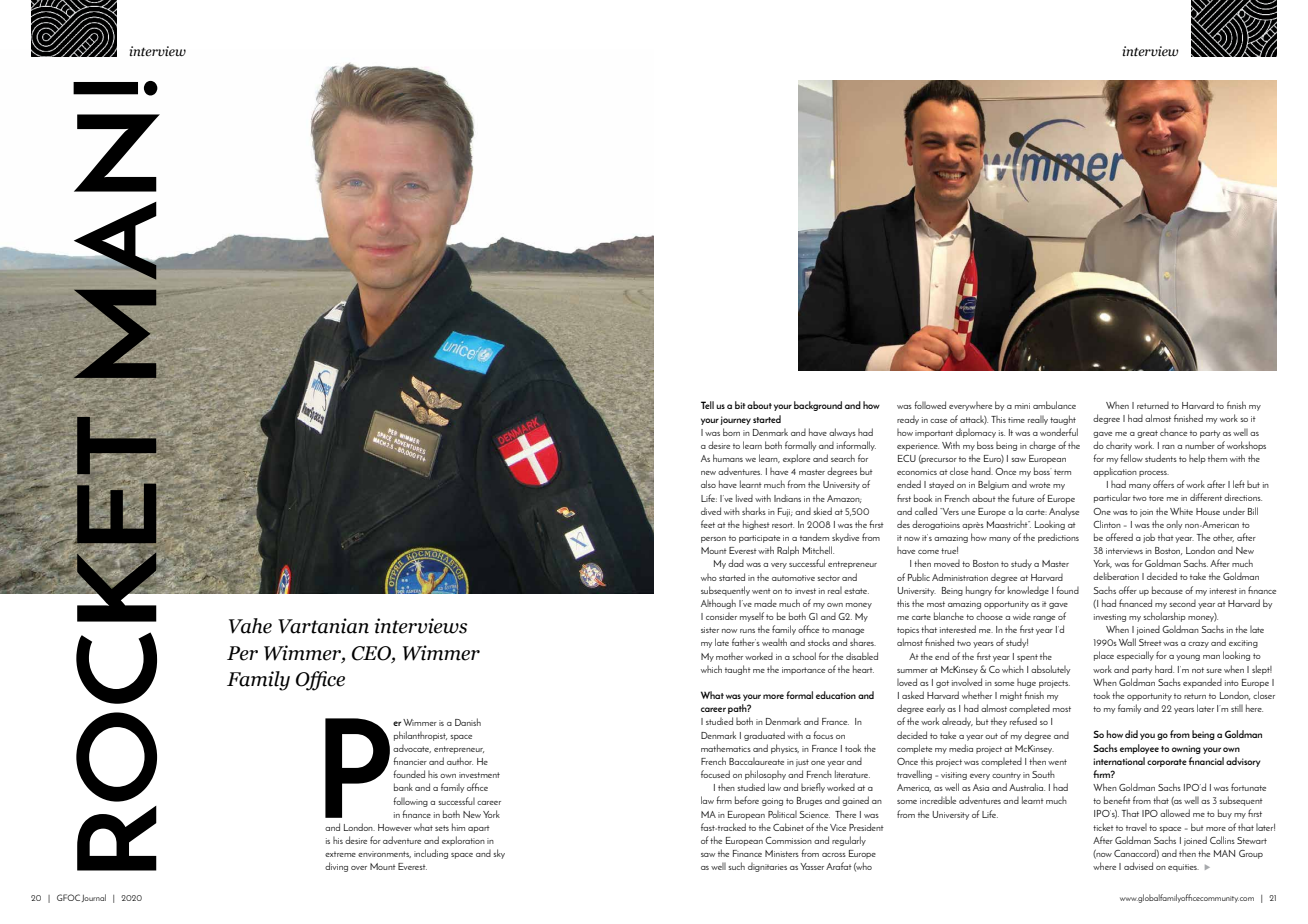 The image size is (1308, 924). Describe the element at coordinates (1116, 576) in the page. I see `deliberation` at that location.
